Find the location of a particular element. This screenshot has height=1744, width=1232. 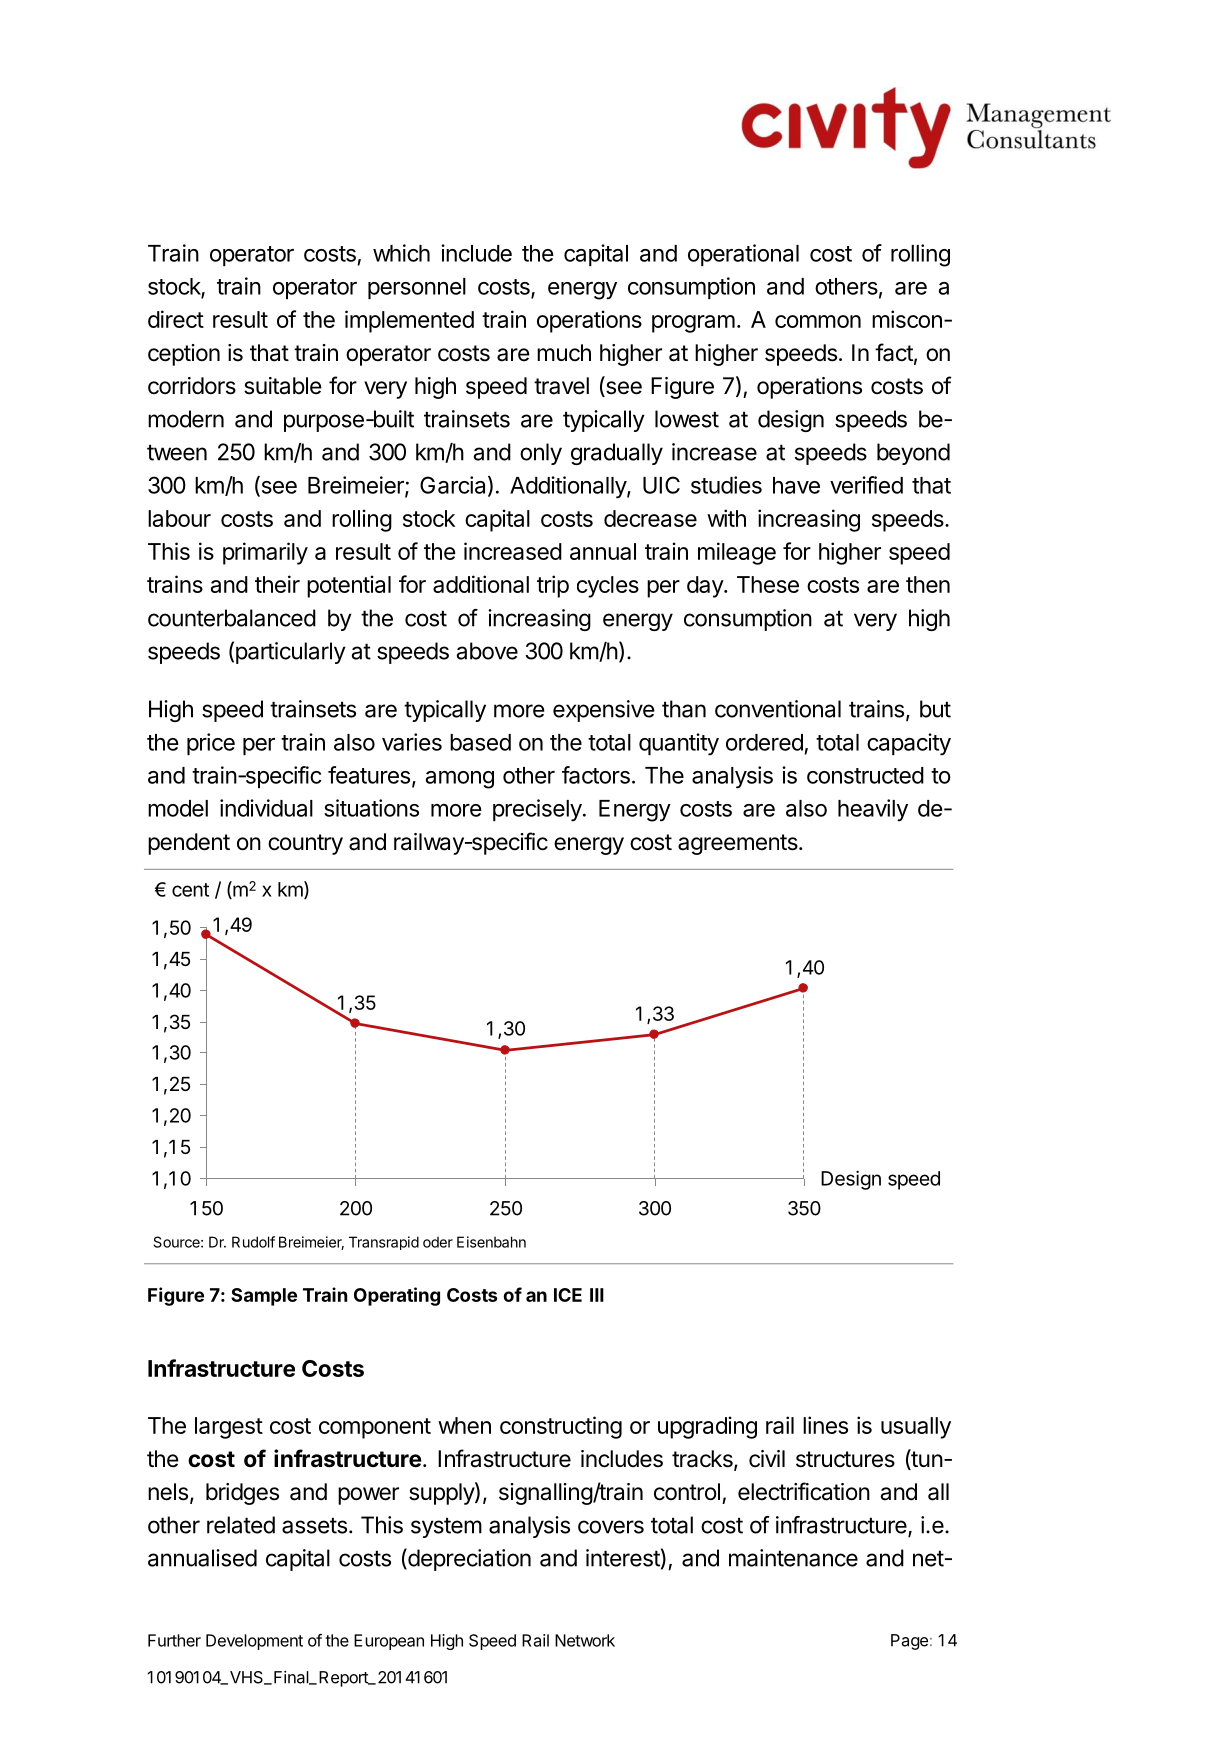

constructed is located at coordinates (865, 775).
